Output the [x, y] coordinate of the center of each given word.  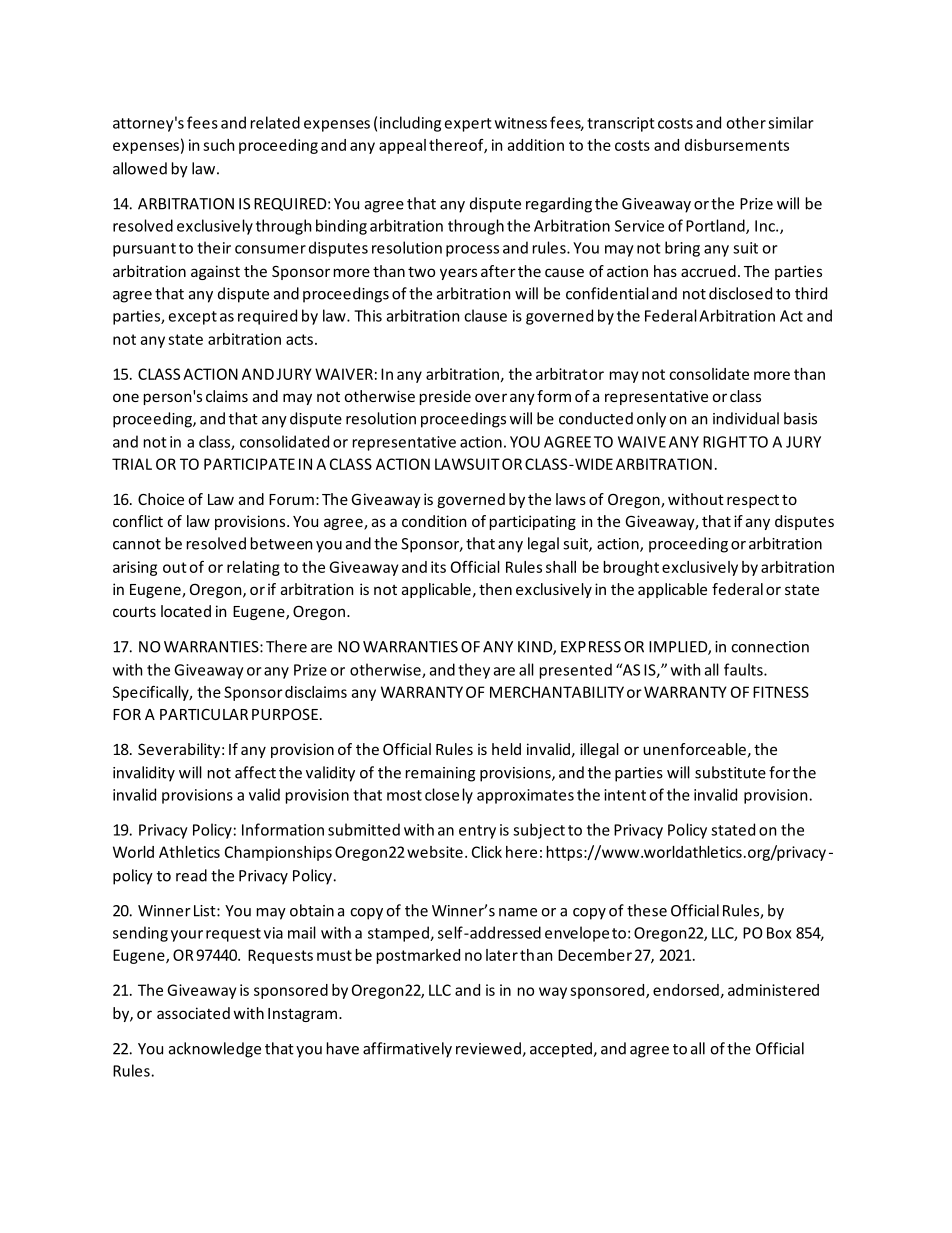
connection [770, 647]
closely [449, 796]
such [218, 145]
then [495, 589]
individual [746, 418]
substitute [730, 772]
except [193, 318]
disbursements [737, 145]
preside [445, 397]
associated [193, 1013]
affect [255, 772]
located [186, 611]
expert [468, 125]
